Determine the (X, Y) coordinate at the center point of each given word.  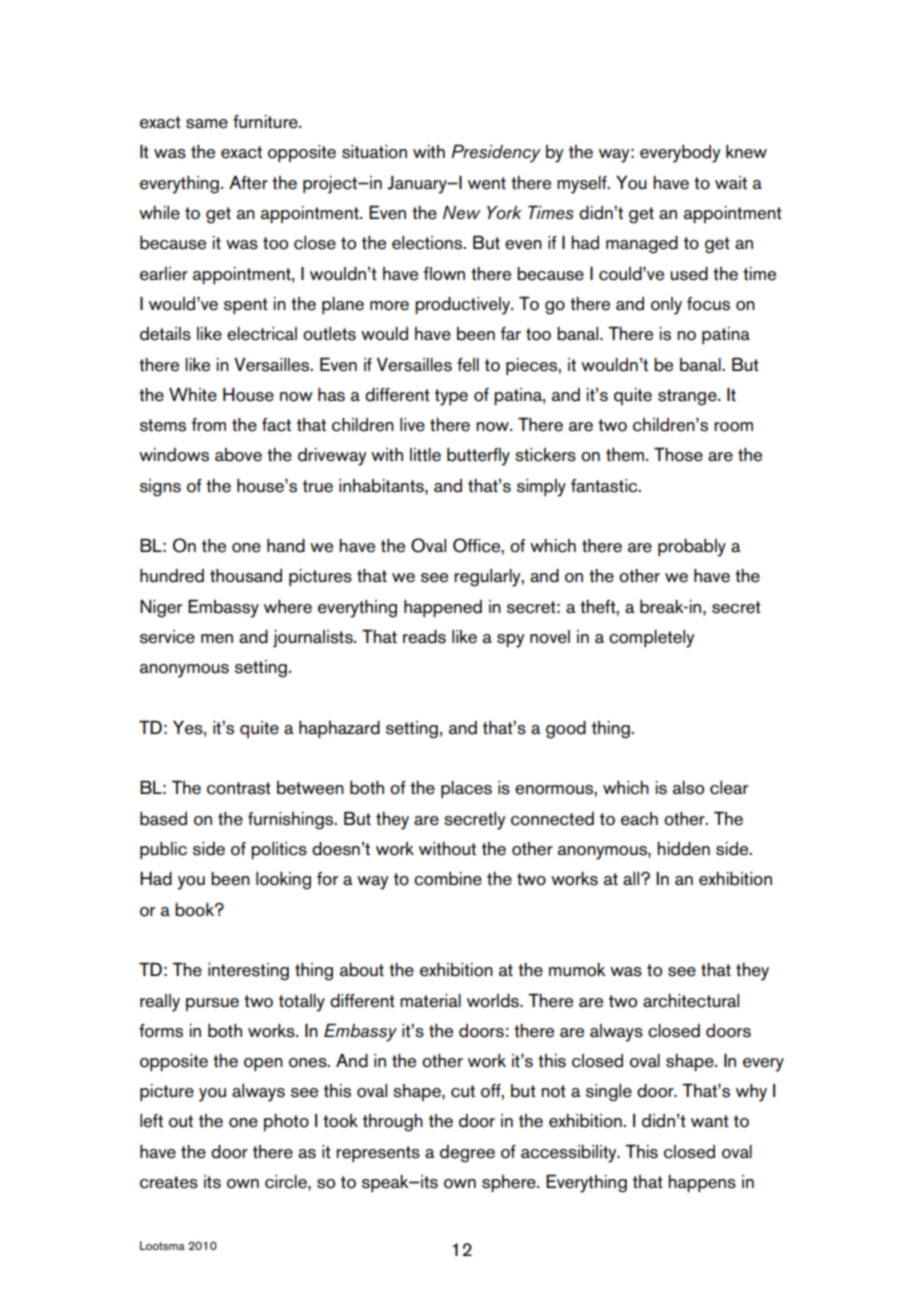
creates (169, 1182)
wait (731, 183)
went (487, 183)
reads (424, 637)
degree (467, 1154)
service (167, 637)
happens (702, 1183)
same (207, 124)
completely (651, 639)
